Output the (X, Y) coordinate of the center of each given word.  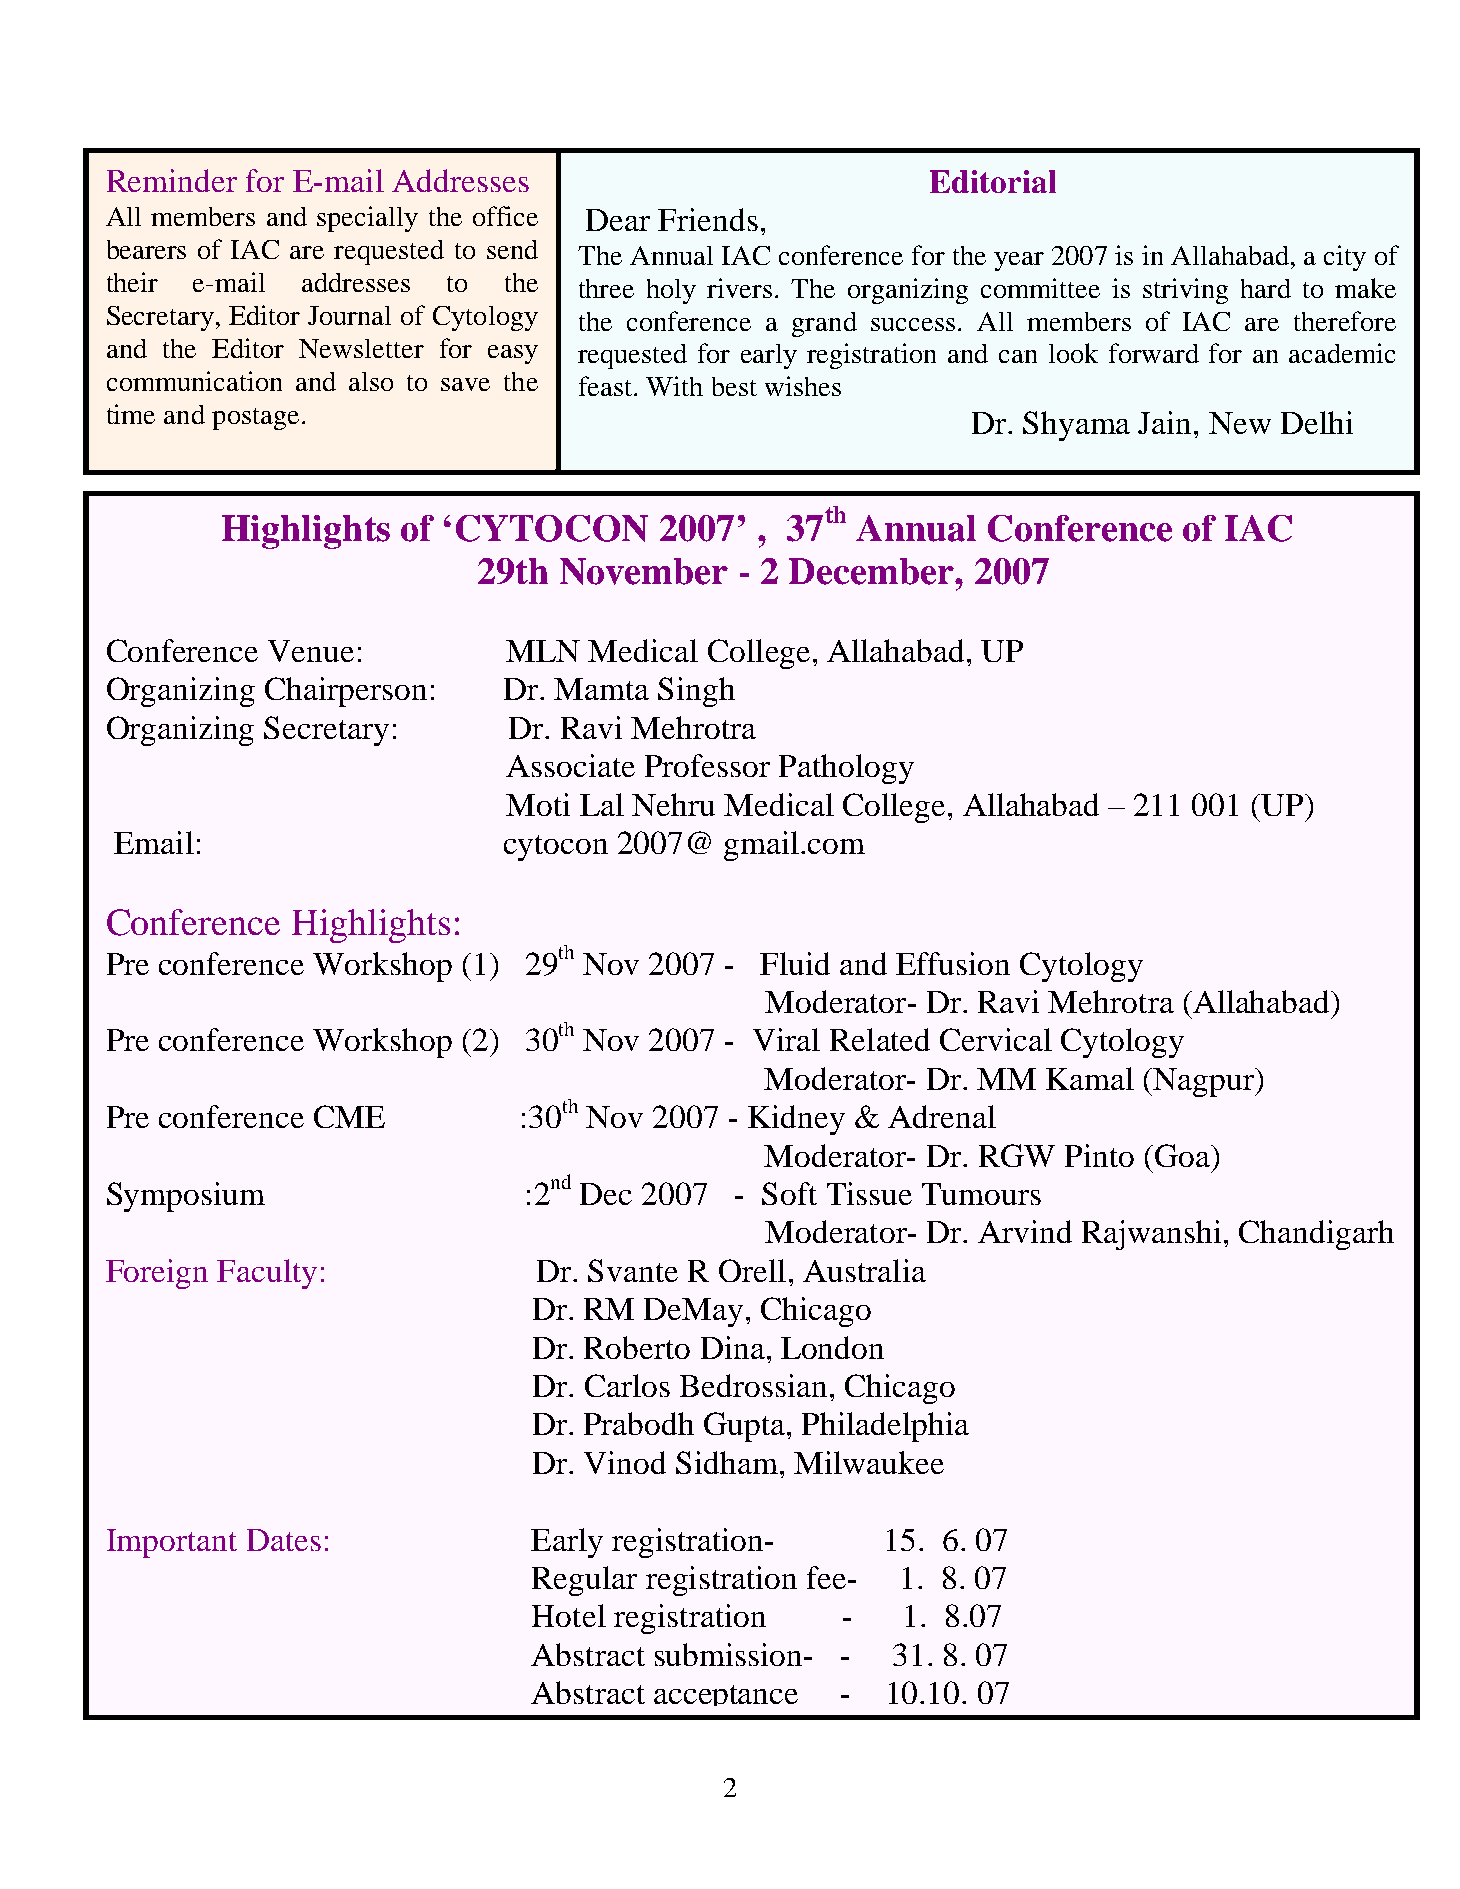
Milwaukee (869, 1462)
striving (1185, 291)
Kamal (1090, 1078)
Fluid (795, 963)
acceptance (726, 1695)
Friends (708, 219)
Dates (284, 1540)
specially (367, 219)
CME (349, 1116)
